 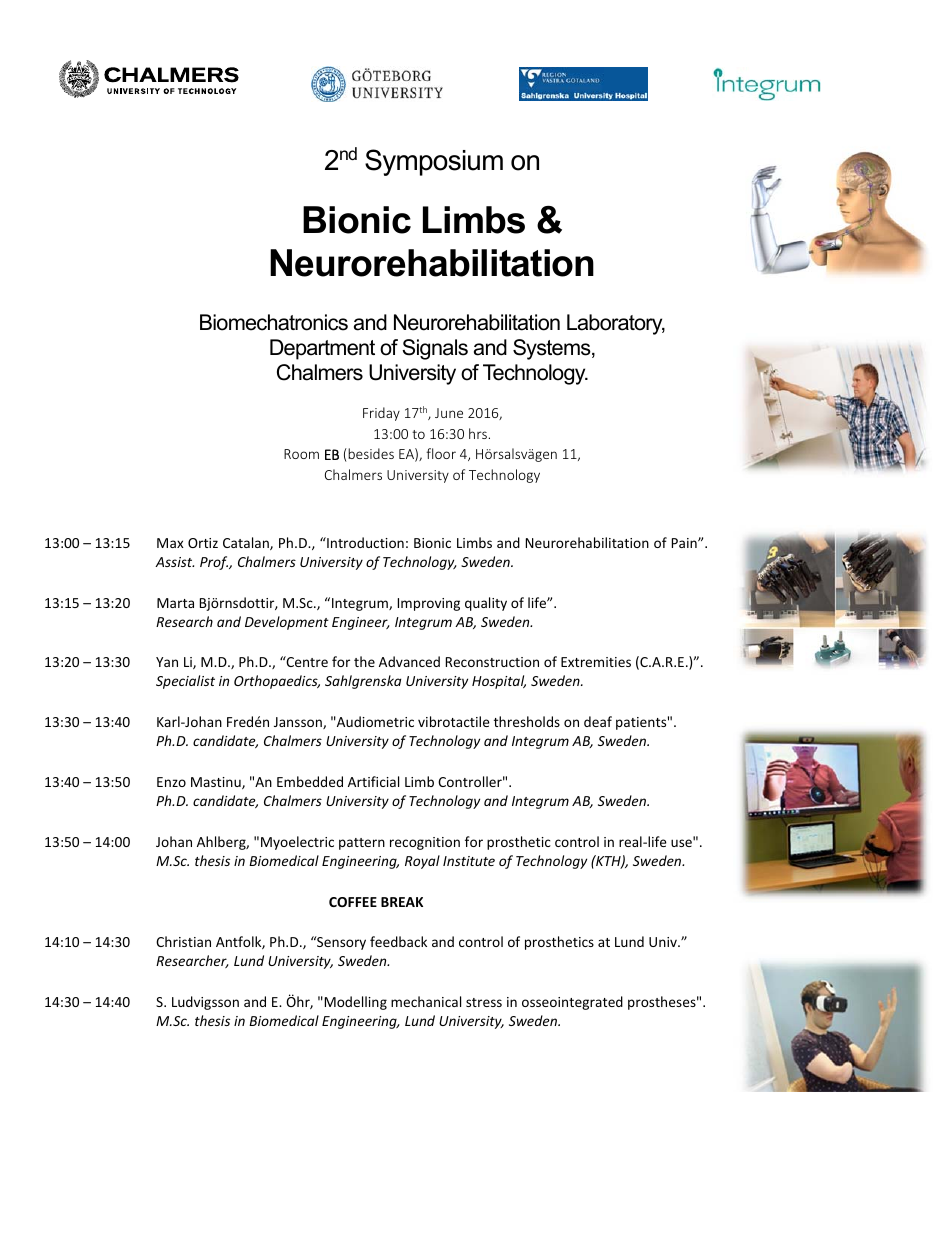 What do you see at coordinates (435, 349) in the image?
I see `Signals` at bounding box center [435, 349].
